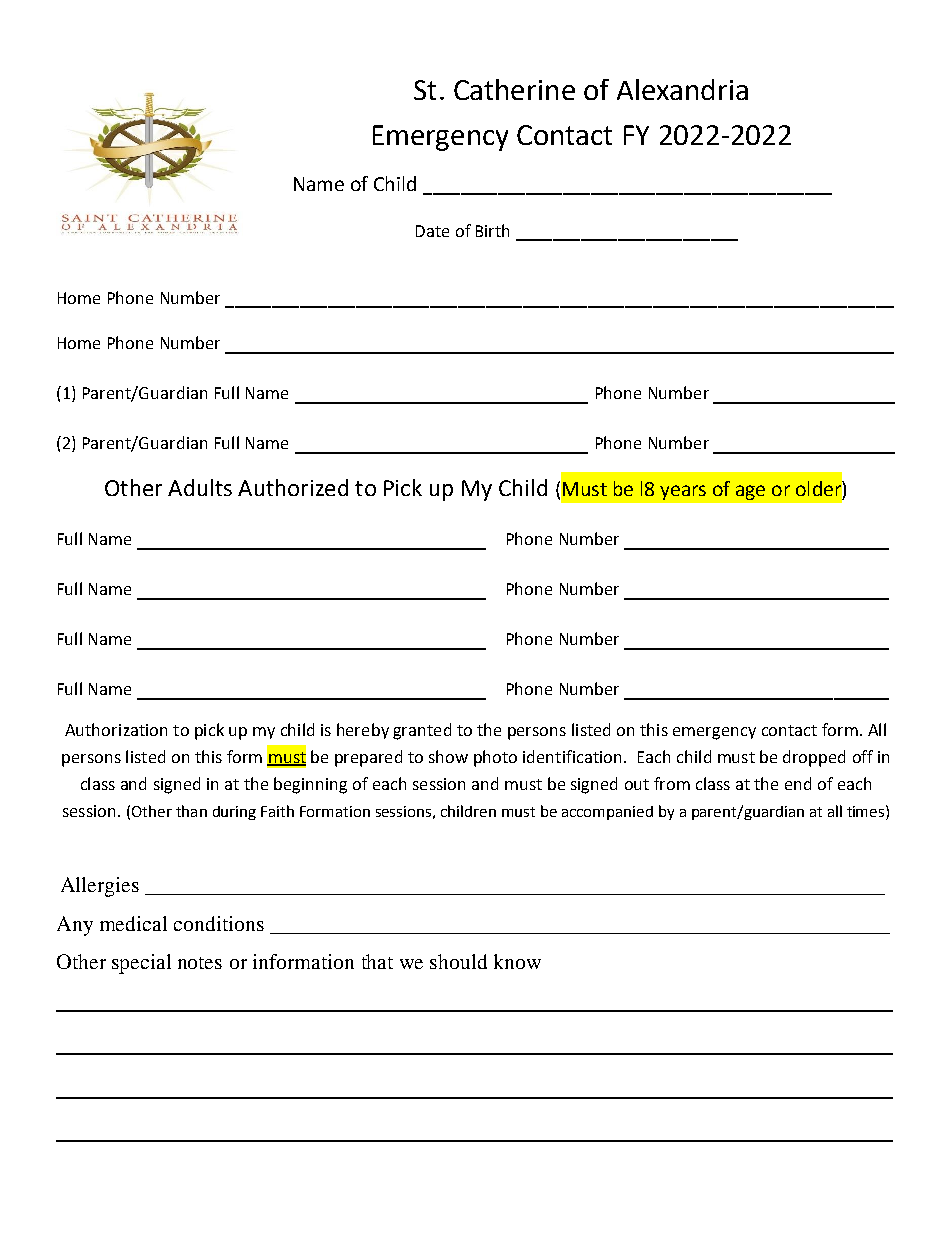 This screenshot has height=1233, width=952. Describe the element at coordinates (682, 89) in the screenshot. I see `Alexandria` at that location.
